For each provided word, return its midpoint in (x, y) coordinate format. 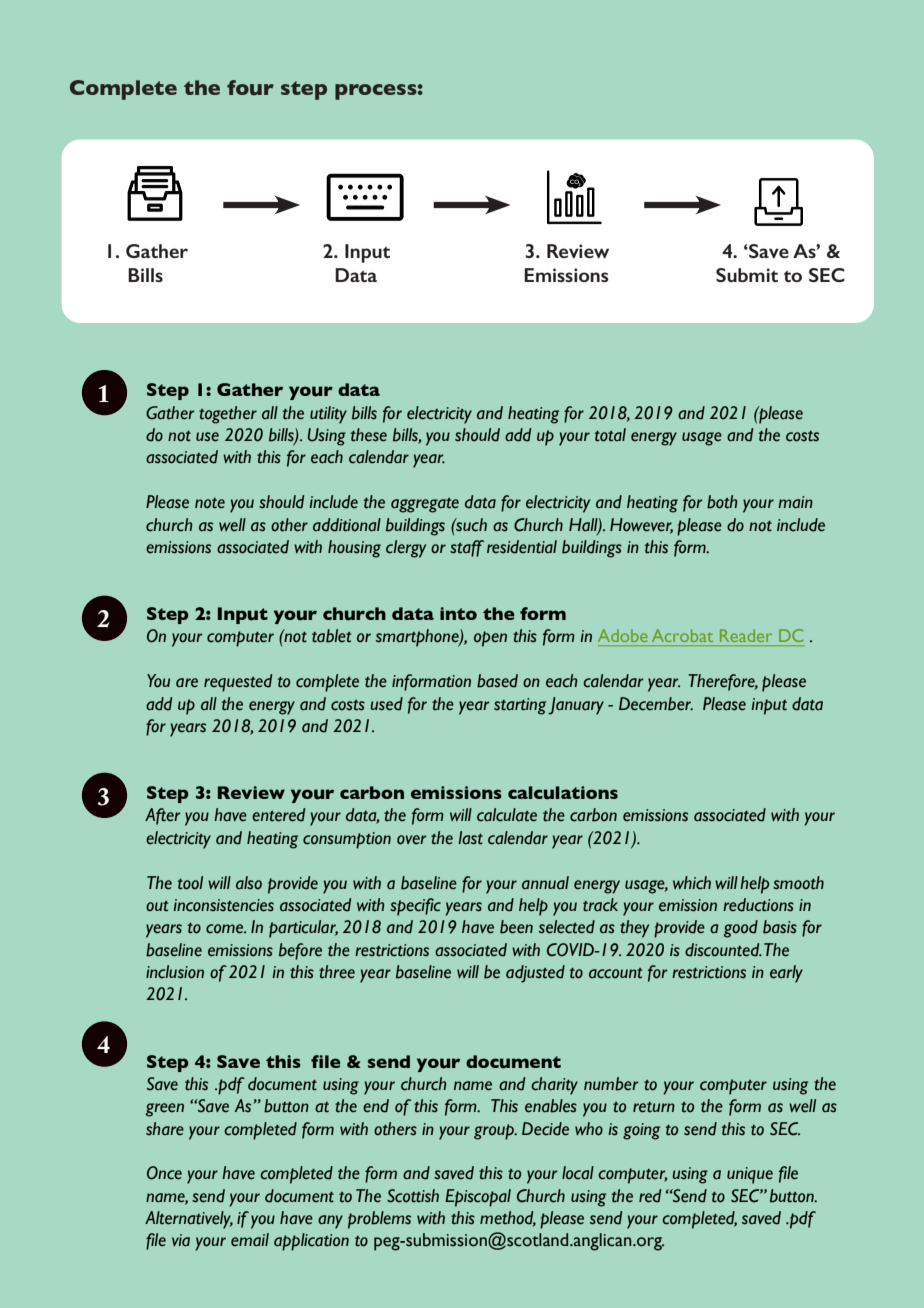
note (210, 503)
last (470, 838)
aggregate (425, 505)
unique (750, 1175)
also (249, 883)
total (610, 435)
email (250, 1240)
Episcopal (478, 1198)
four (250, 88)
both (722, 502)
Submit (747, 275)
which (692, 883)
